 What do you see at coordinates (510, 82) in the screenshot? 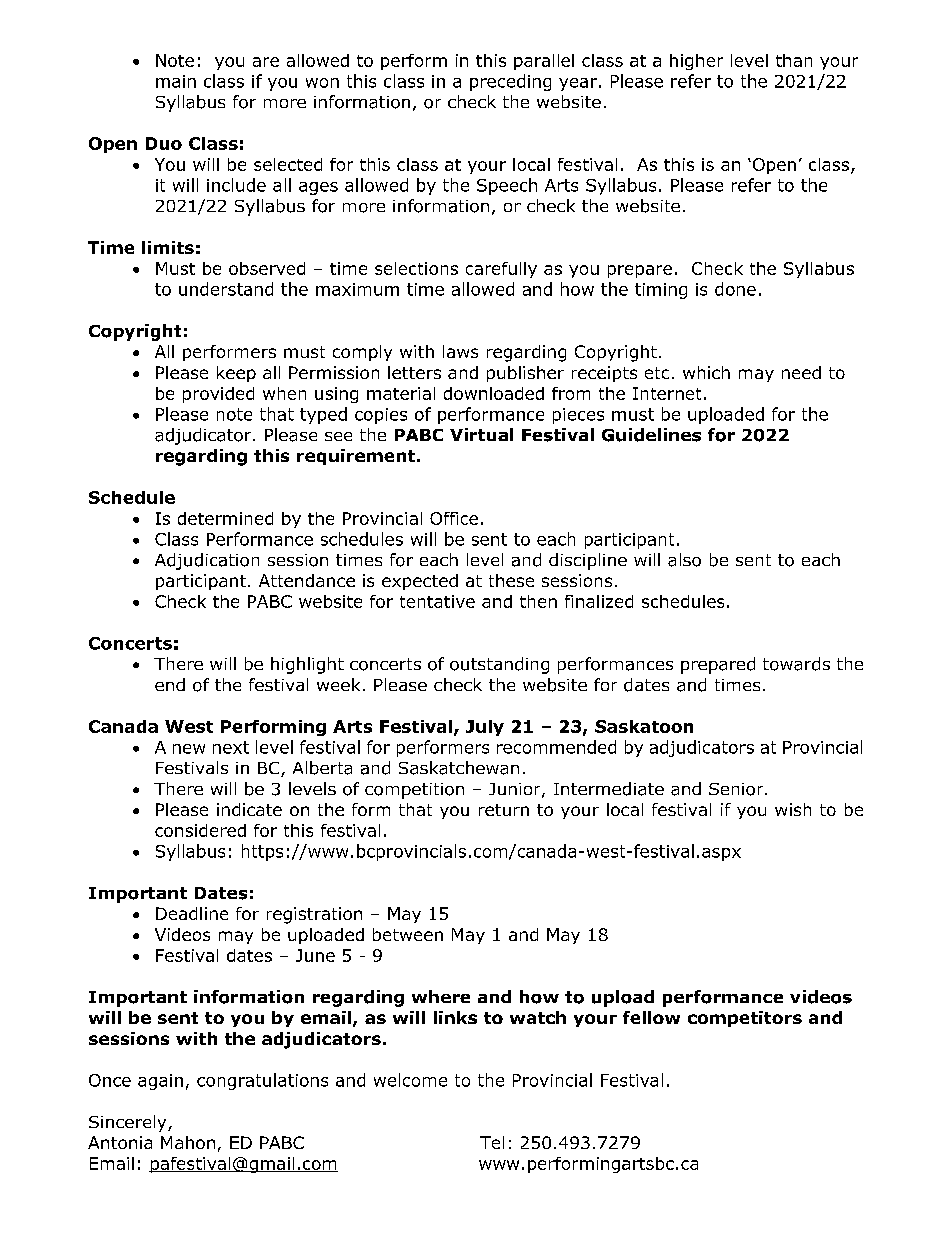
I see `preceding` at bounding box center [510, 82].
